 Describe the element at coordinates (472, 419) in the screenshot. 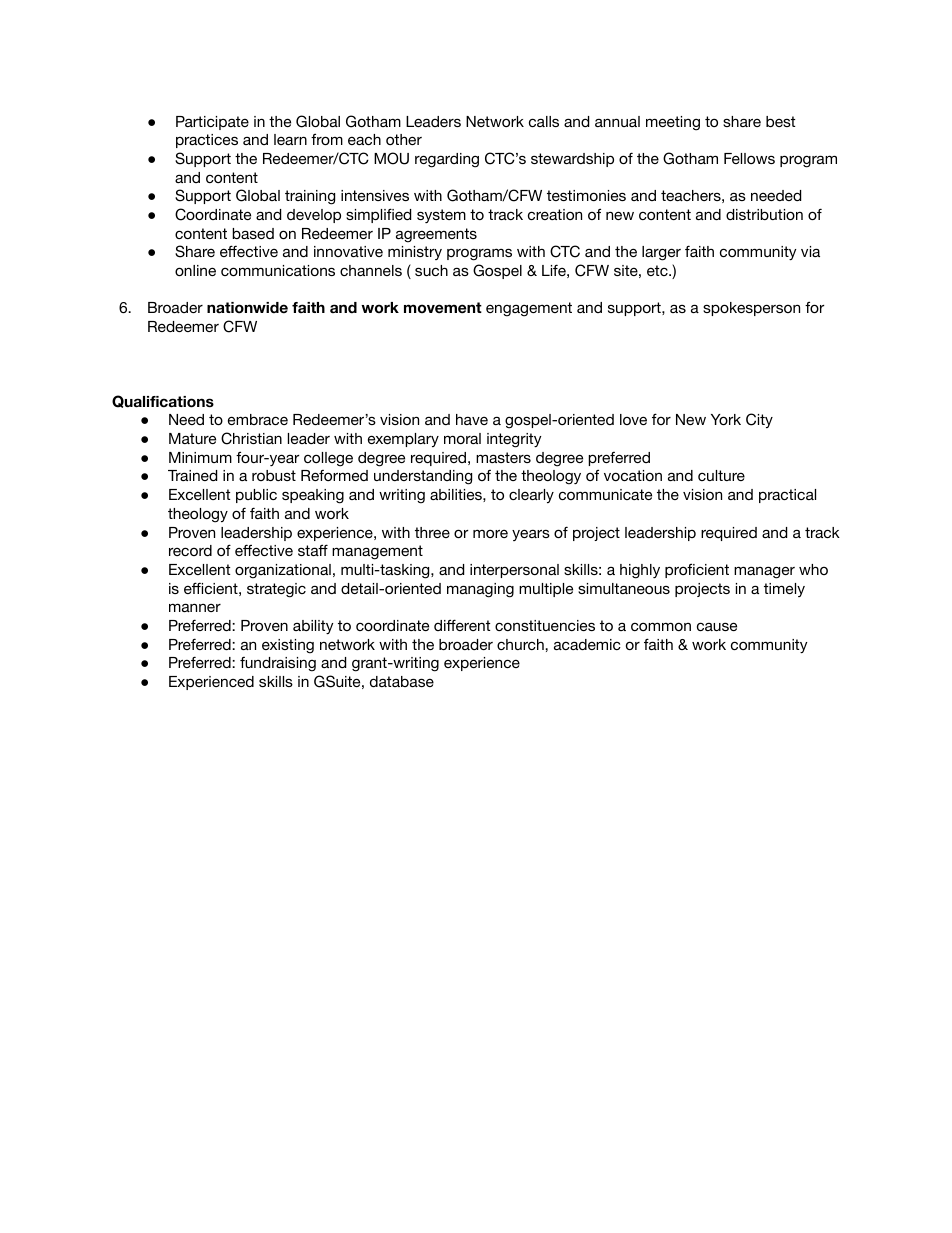

I see `have` at that location.
